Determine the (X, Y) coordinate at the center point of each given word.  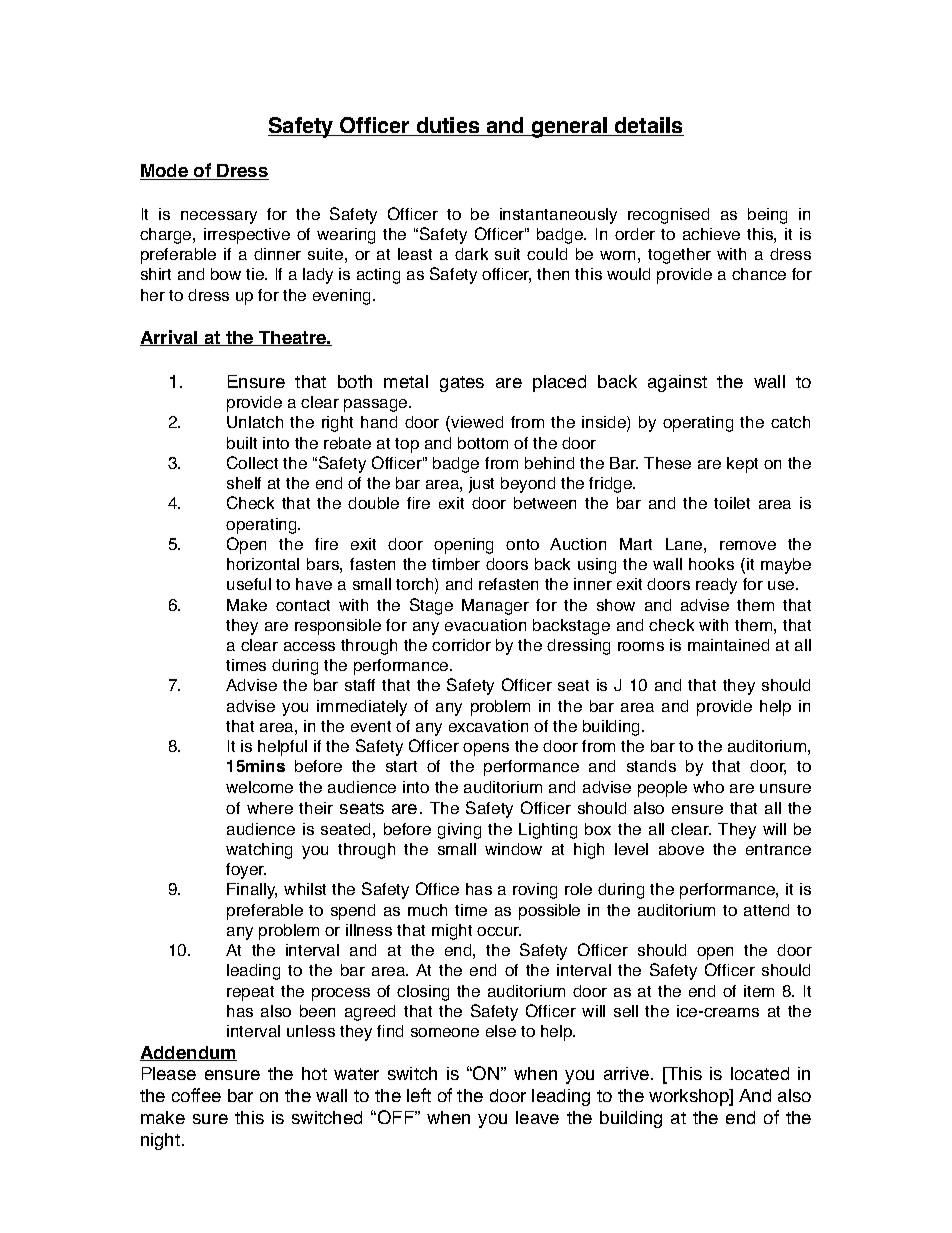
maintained (728, 645)
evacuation (485, 625)
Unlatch (255, 422)
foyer (246, 871)
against (677, 383)
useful (249, 584)
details (648, 126)
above (681, 849)
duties (448, 126)
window (513, 849)
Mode (165, 172)
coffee (196, 1095)
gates (462, 384)
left (419, 1095)
